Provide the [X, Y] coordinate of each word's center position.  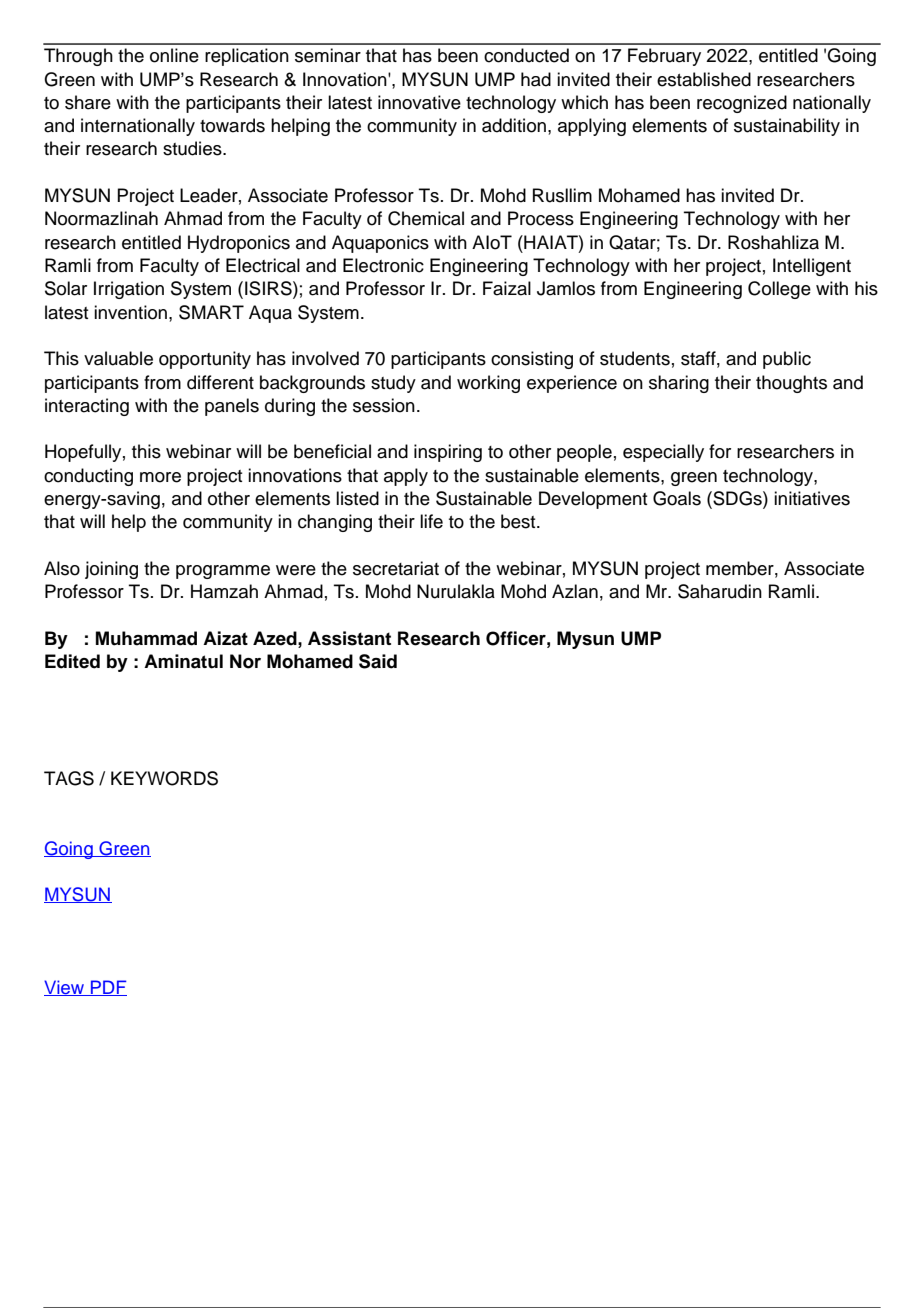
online [174, 55]
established [704, 79]
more [160, 477]
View [65, 988]
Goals [677, 498]
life [431, 521]
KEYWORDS [164, 778]
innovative [419, 102]
